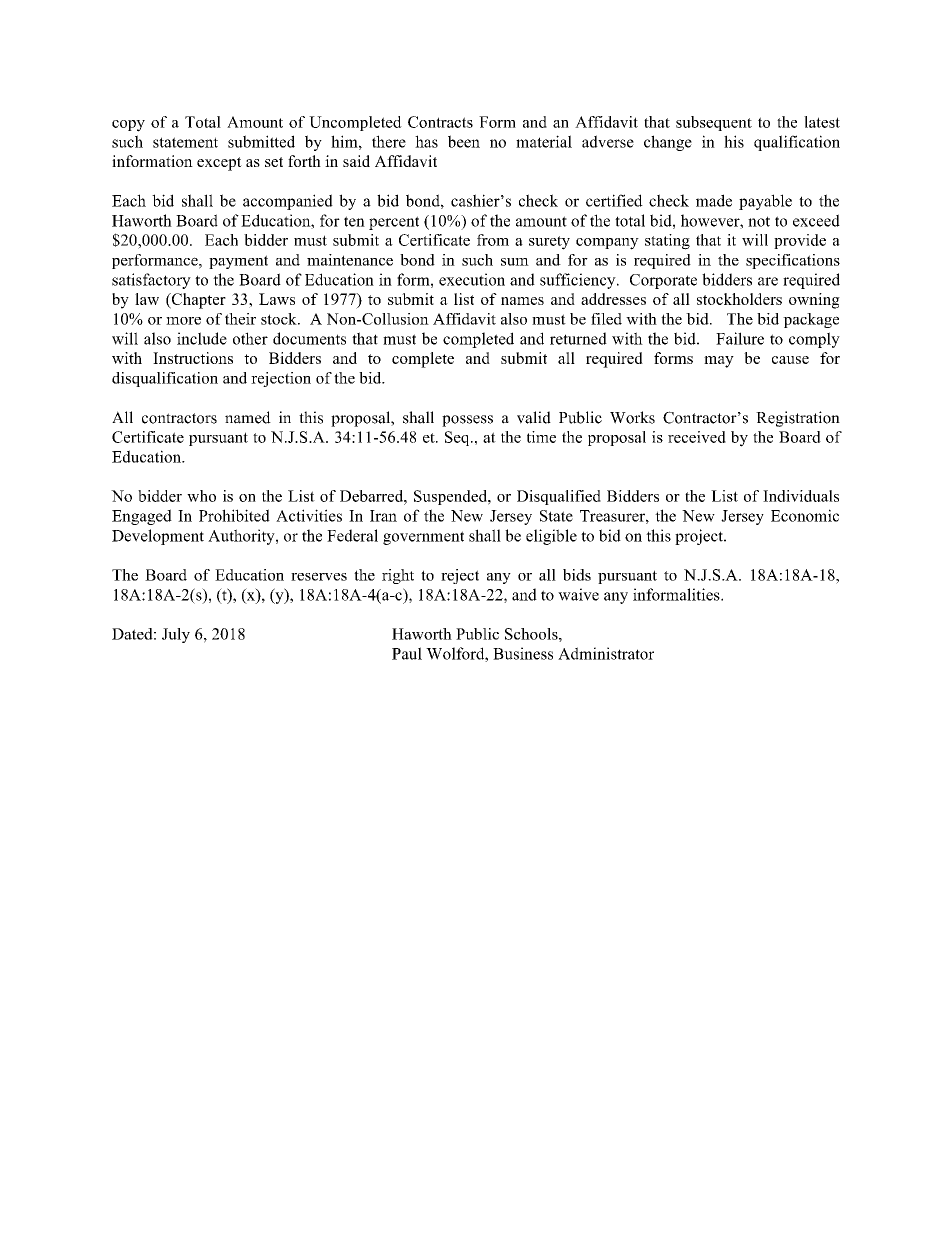 The image size is (952, 1233). What do you see at coordinates (193, 358) in the screenshot?
I see `Instructions` at bounding box center [193, 358].
